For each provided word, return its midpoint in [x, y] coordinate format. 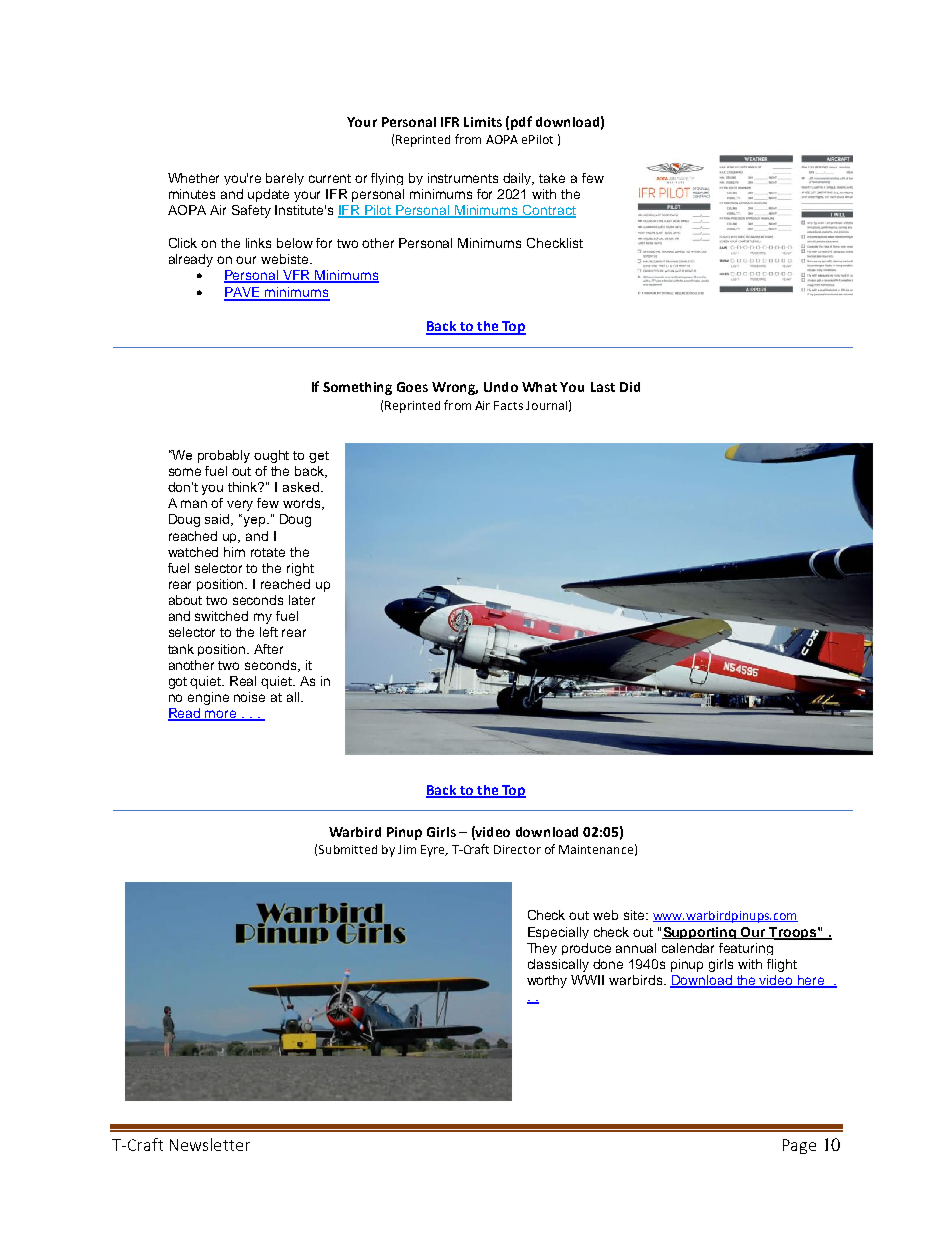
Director [517, 849]
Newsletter [210, 1144]
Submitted [348, 849]
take [552, 178]
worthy [547, 981]
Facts [508, 405]
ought [271, 456]
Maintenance [596, 849]
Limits [483, 122]
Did [630, 387]
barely [285, 179]
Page [799, 1146]
